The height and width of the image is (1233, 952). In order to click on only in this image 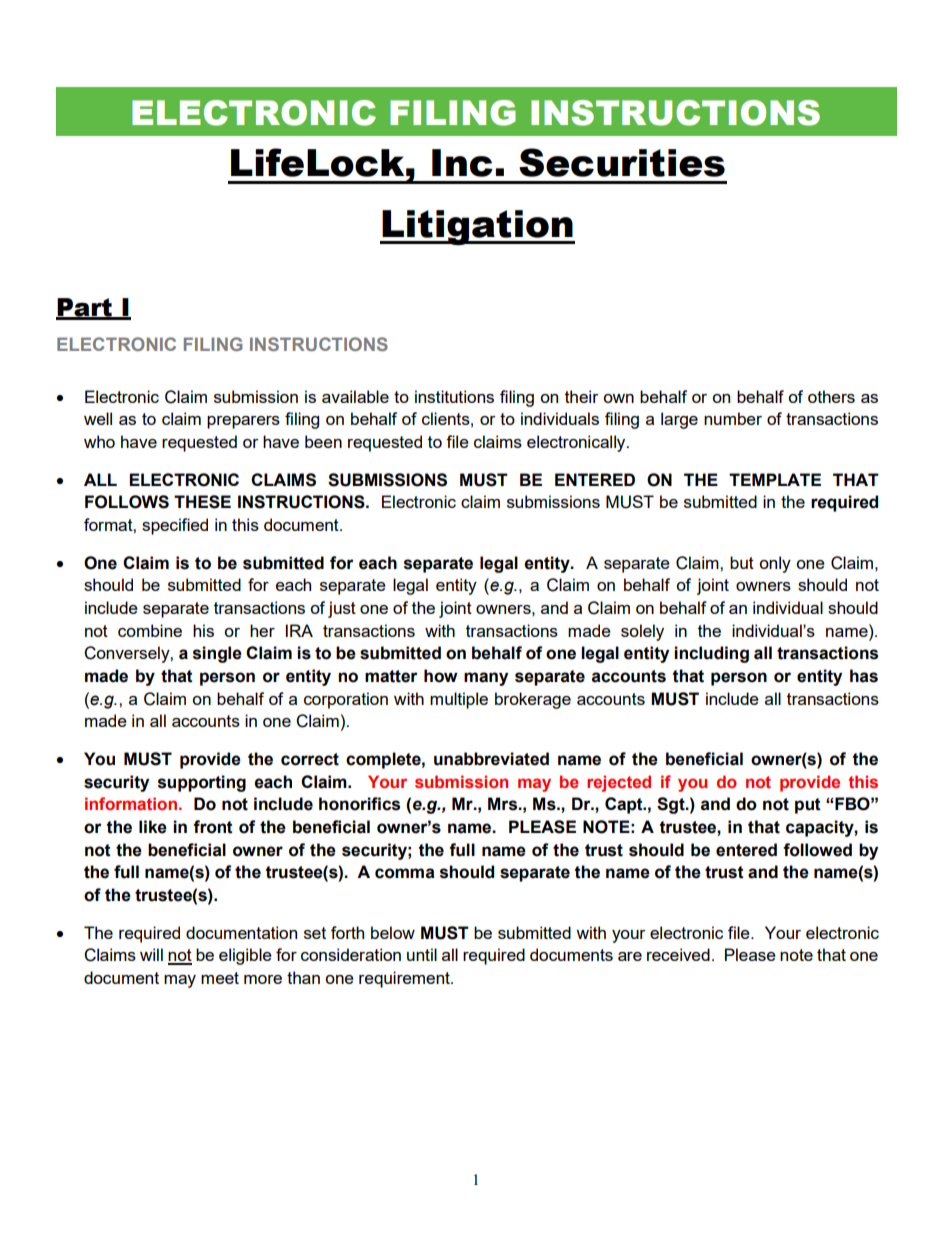, I will do `click(775, 564)`.
